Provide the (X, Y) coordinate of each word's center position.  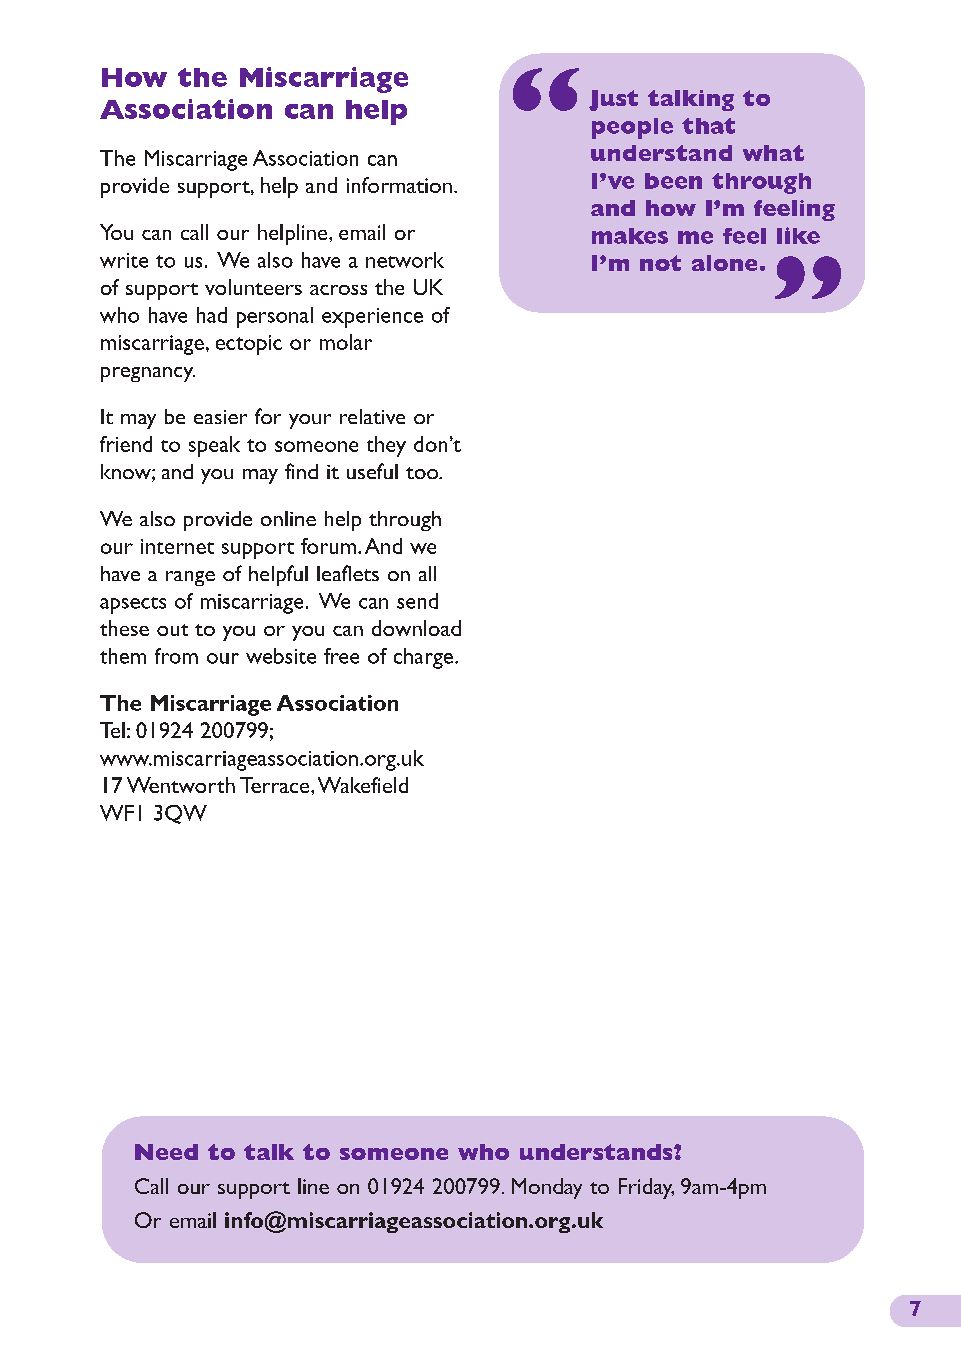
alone (724, 263)
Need (166, 1152)
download (416, 628)
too (423, 473)
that (708, 126)
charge (423, 658)
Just (613, 100)
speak (214, 446)
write (124, 260)
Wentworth (181, 785)
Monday (547, 1188)
